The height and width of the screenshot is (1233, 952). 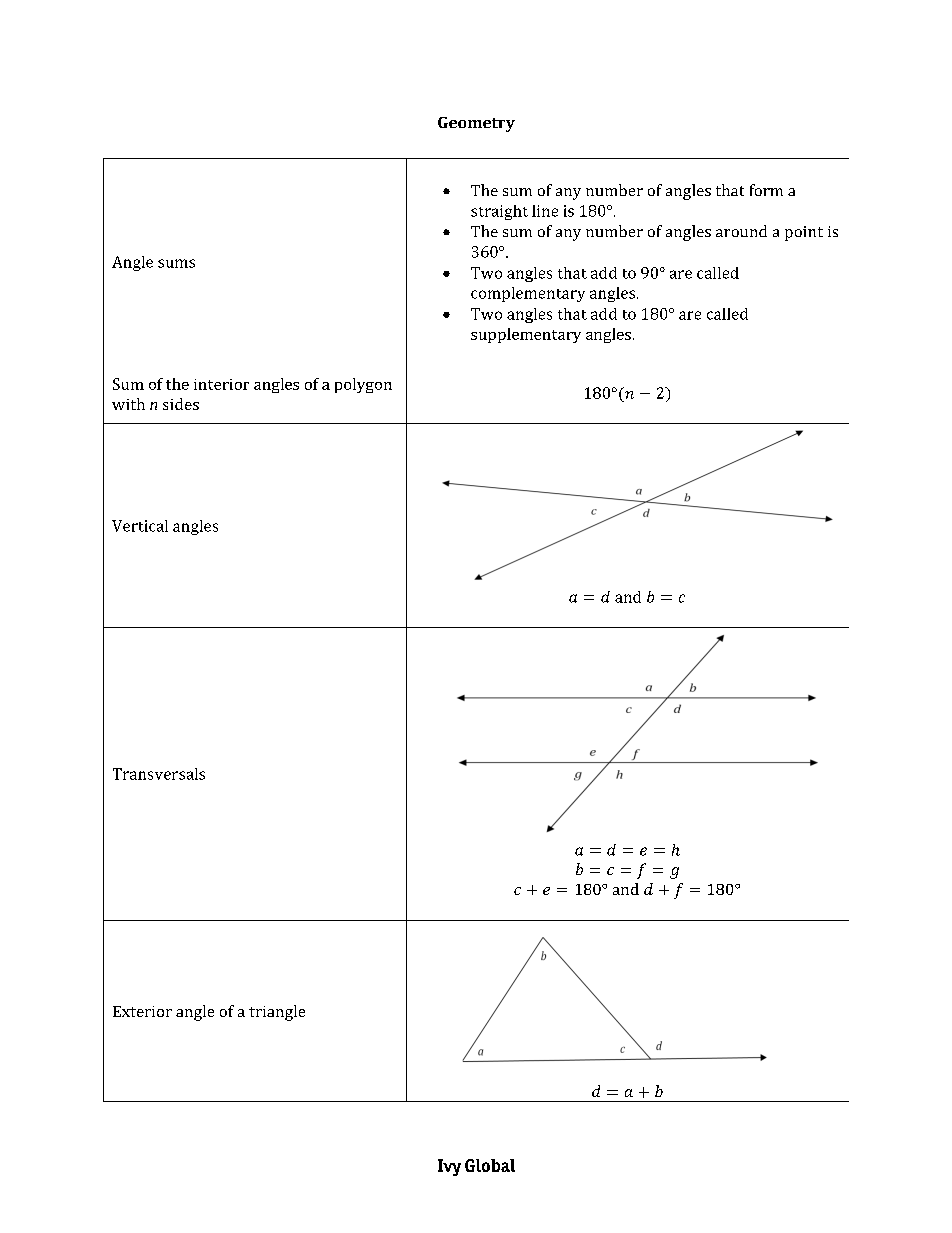 What do you see at coordinates (221, 384) in the screenshot?
I see `interior` at bounding box center [221, 384].
